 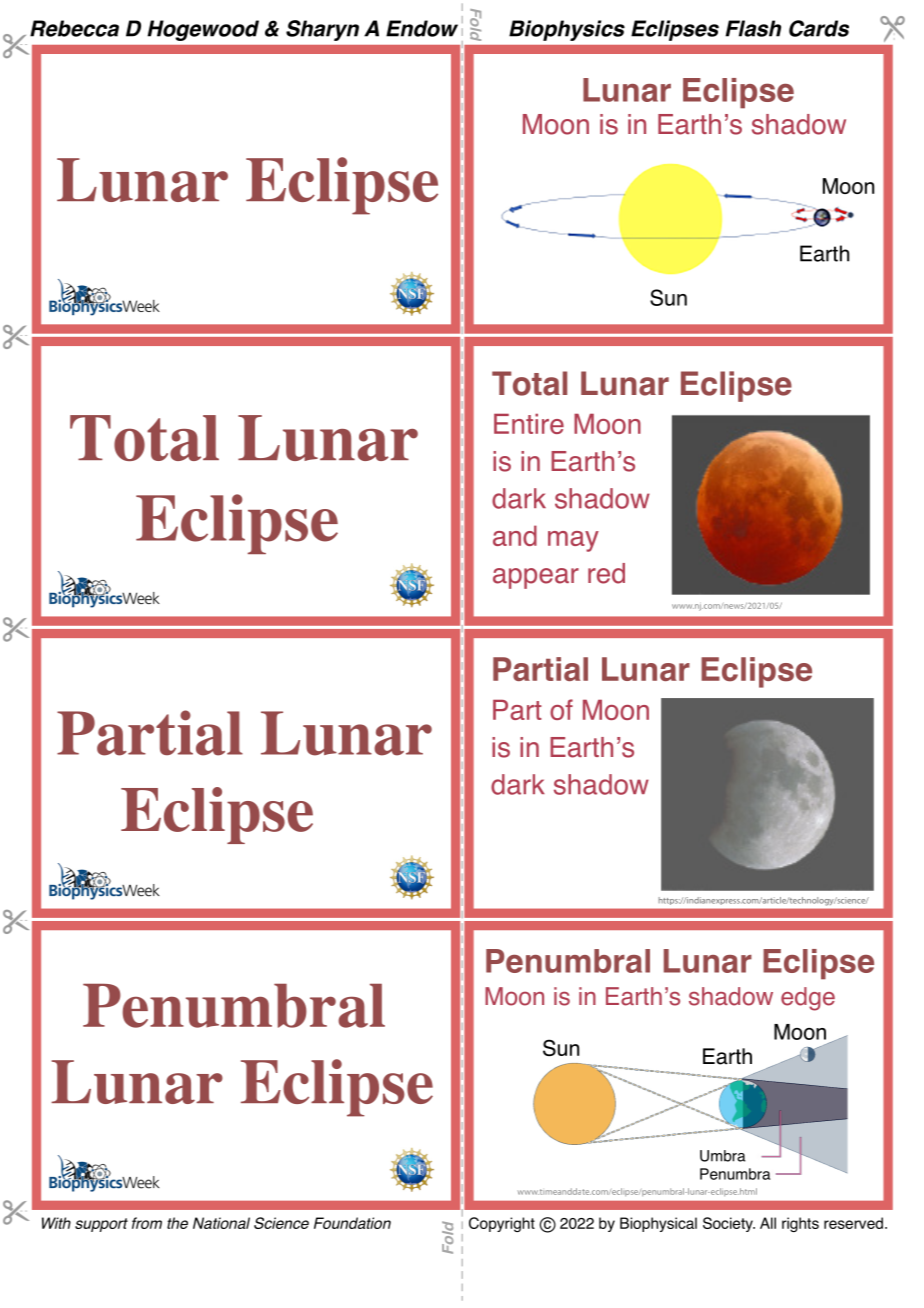 I want to click on appear, so click(x=536, y=578).
